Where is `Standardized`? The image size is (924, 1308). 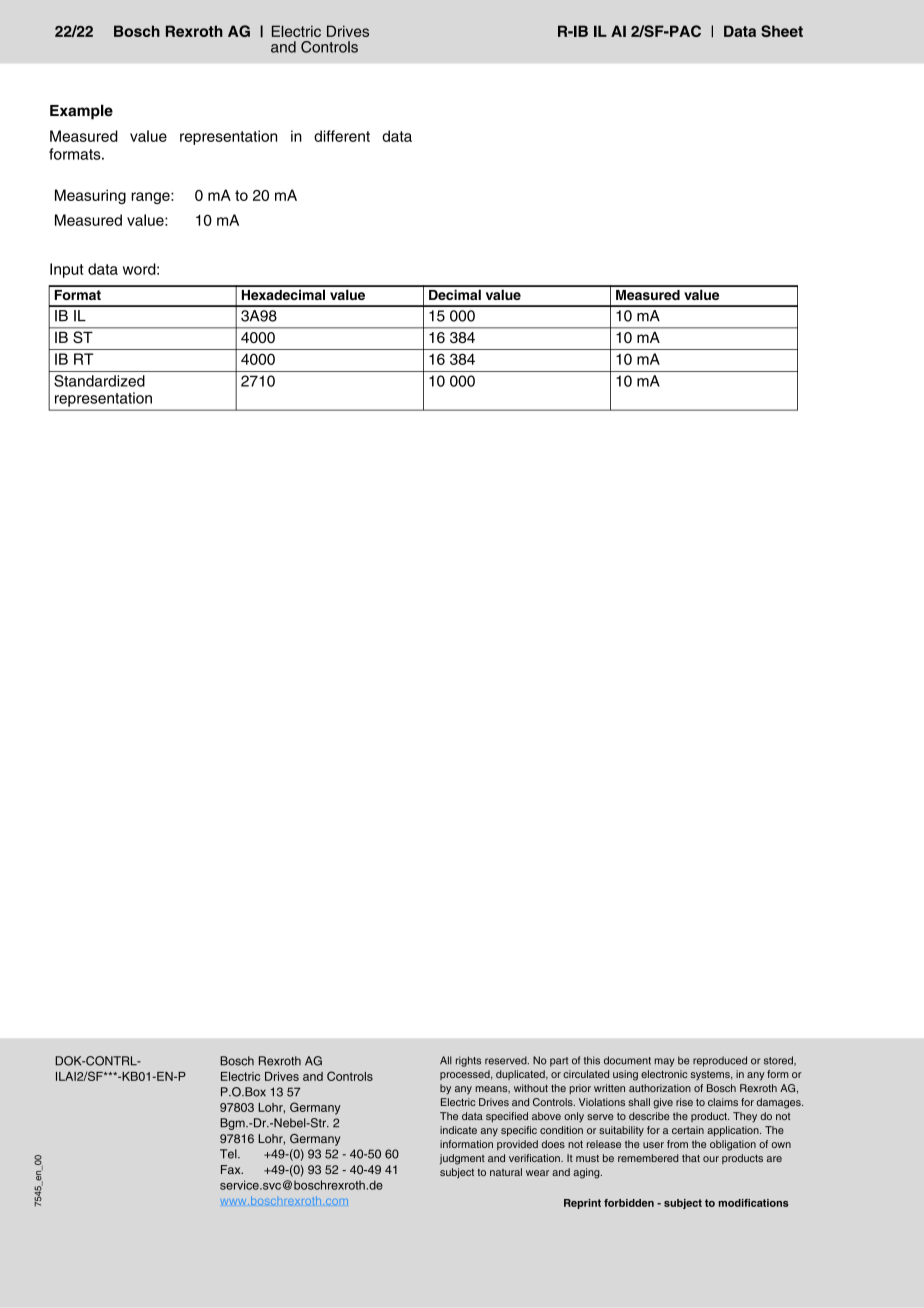
Standardized is located at coordinates (99, 381).
